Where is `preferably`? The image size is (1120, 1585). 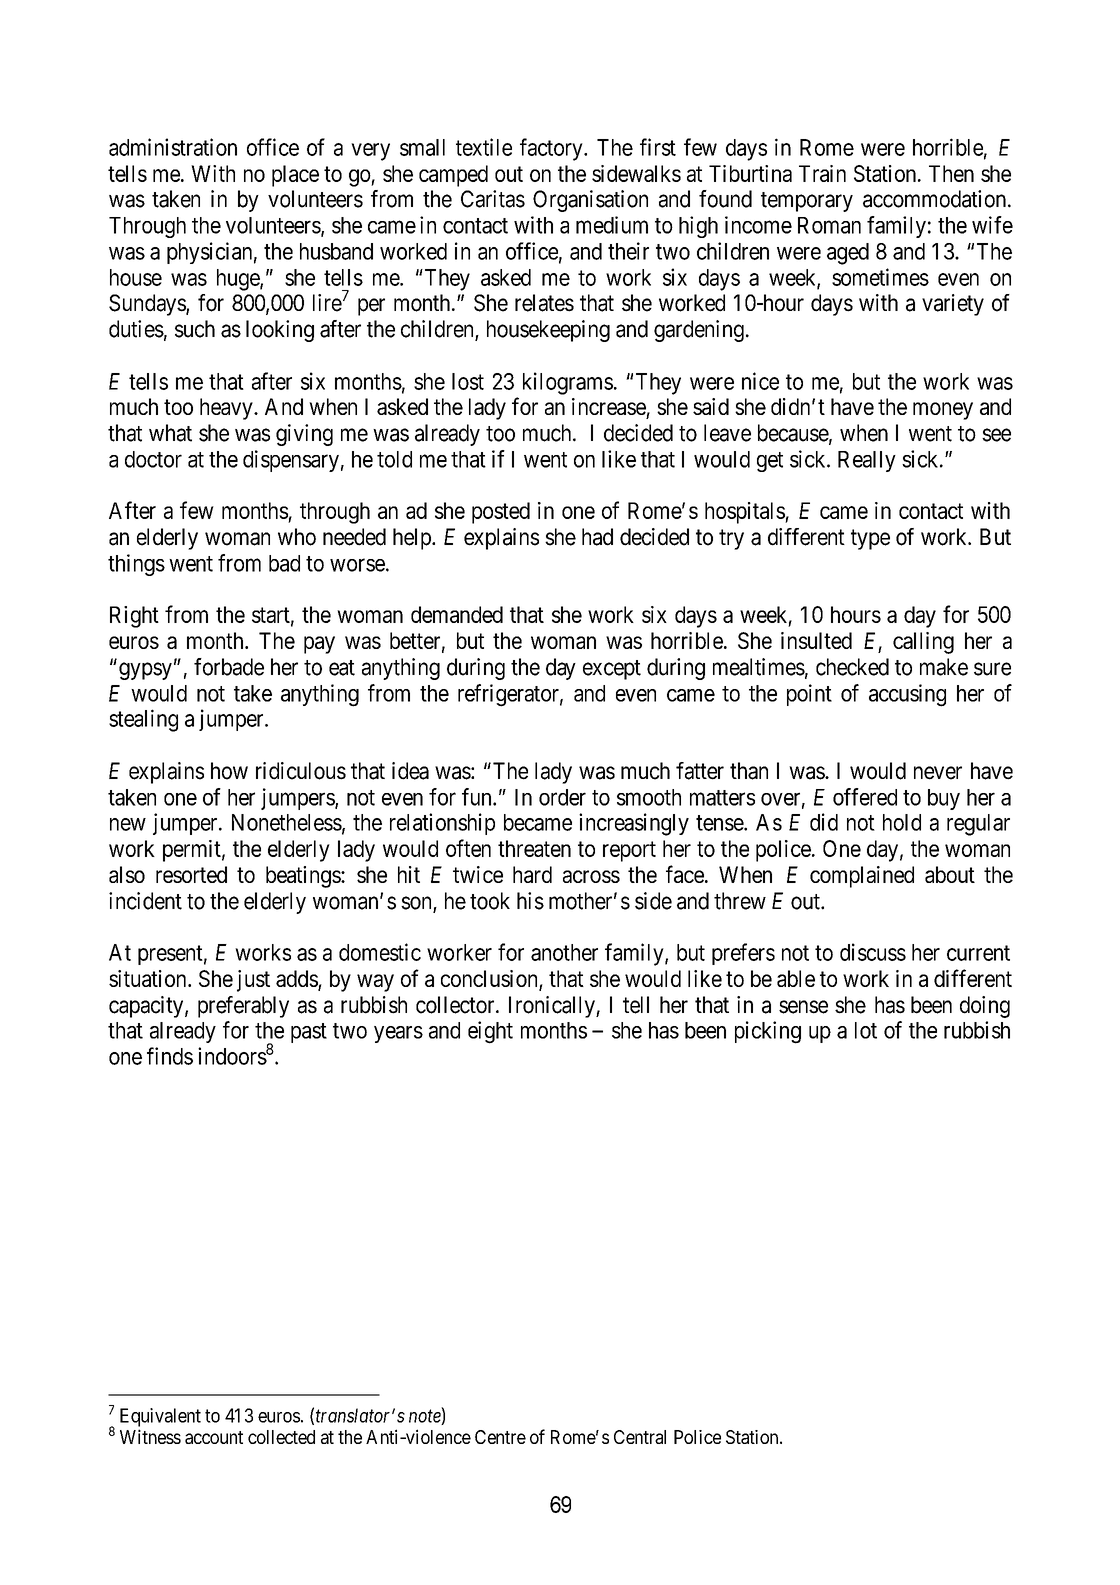 preferably is located at coordinates (243, 1007).
